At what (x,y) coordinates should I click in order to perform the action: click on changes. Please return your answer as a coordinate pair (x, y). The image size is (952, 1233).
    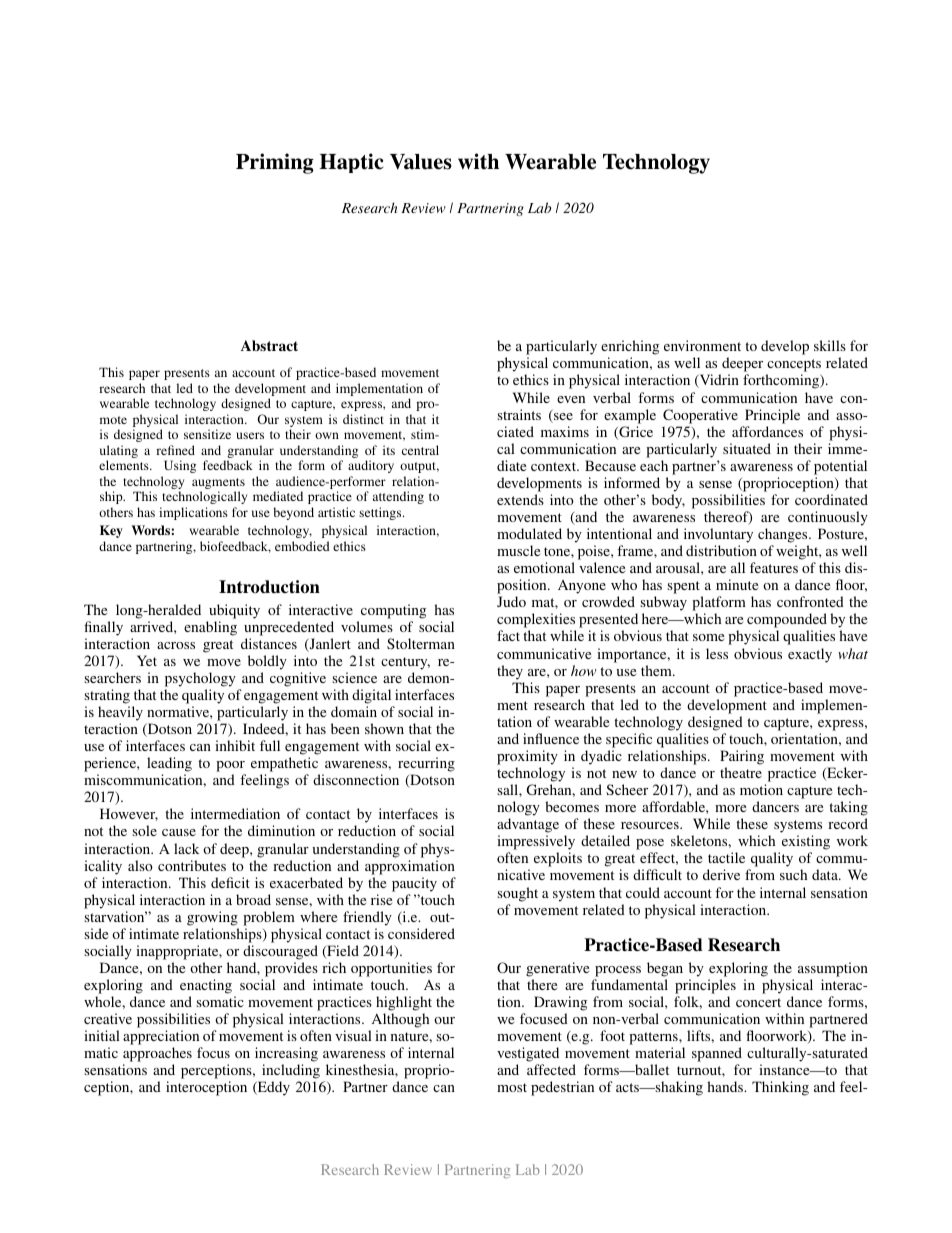
    Looking at the image, I should click on (784, 535).
